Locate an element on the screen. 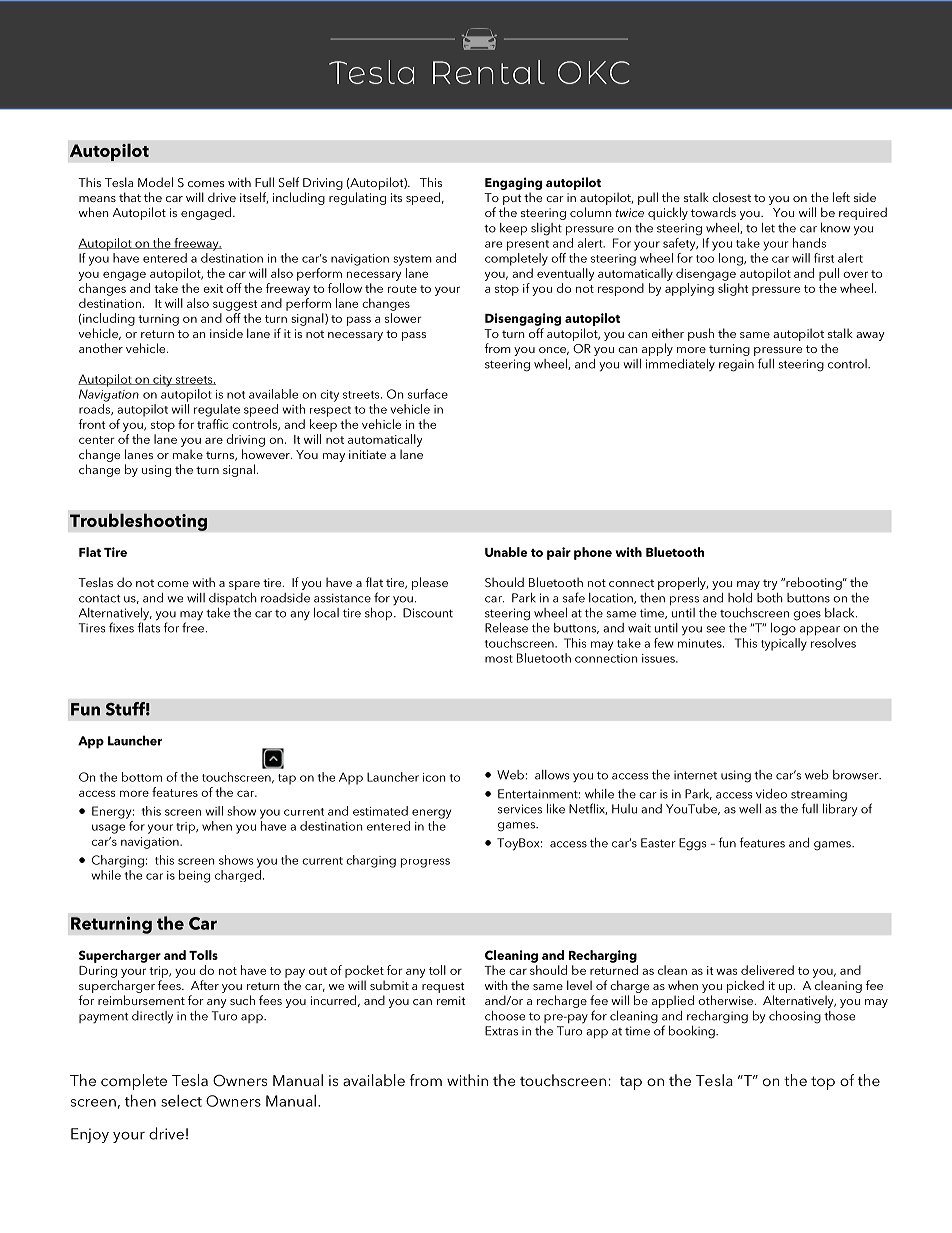 The image size is (952, 1233). select is located at coordinates (181, 1101).
